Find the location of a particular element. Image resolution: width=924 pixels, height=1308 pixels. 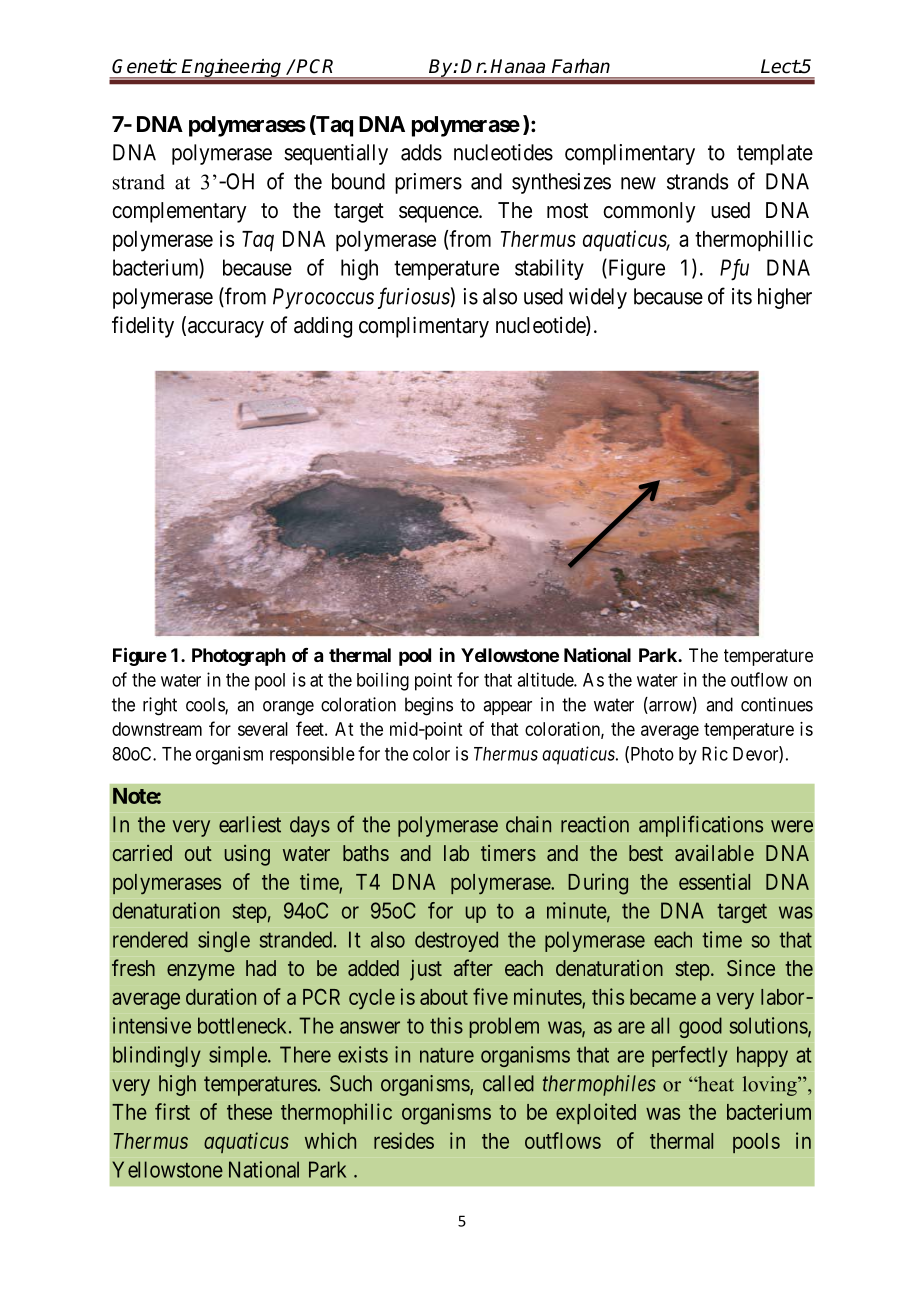

called is located at coordinates (508, 1083).
